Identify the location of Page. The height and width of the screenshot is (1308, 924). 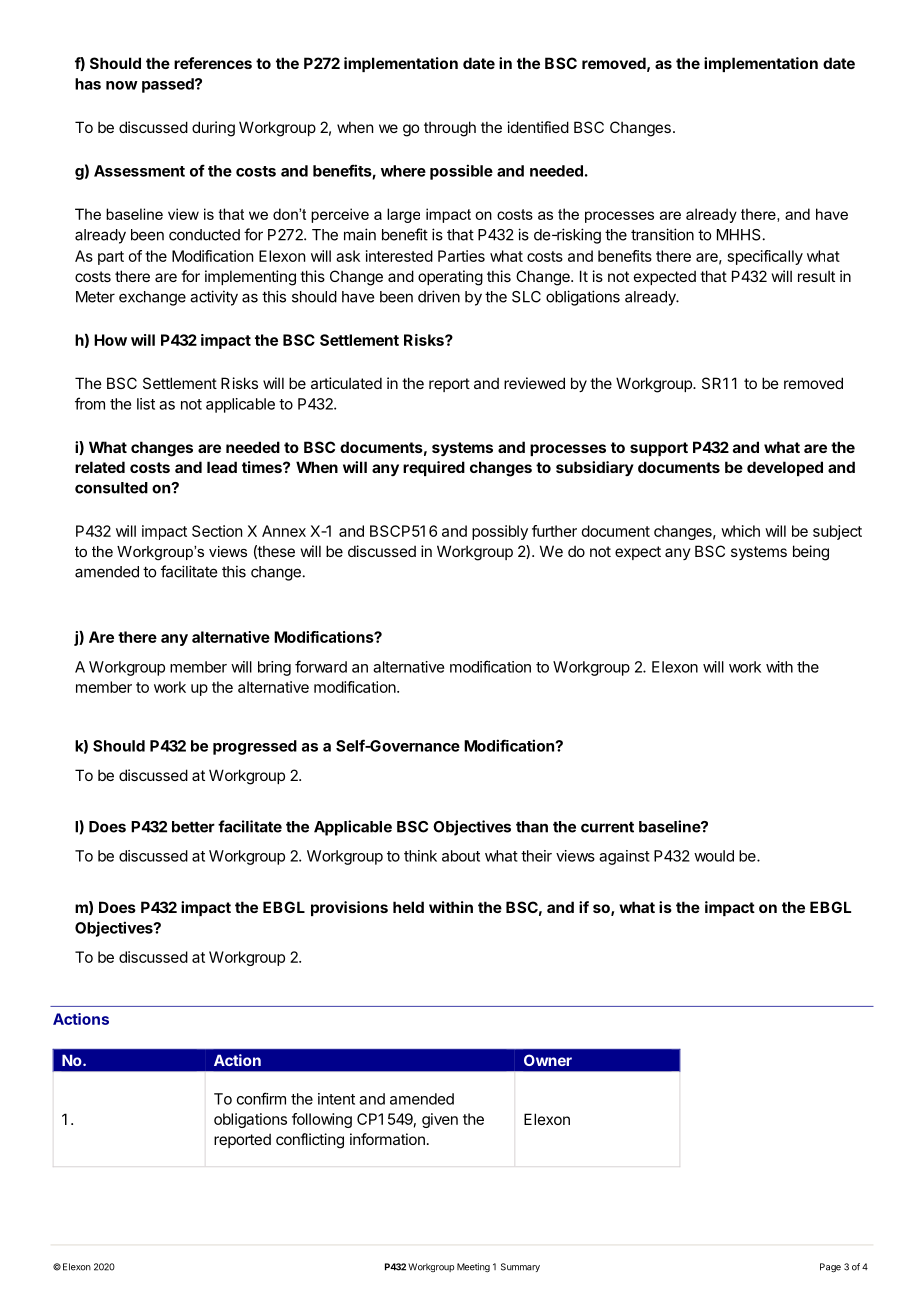
(830, 1268).
